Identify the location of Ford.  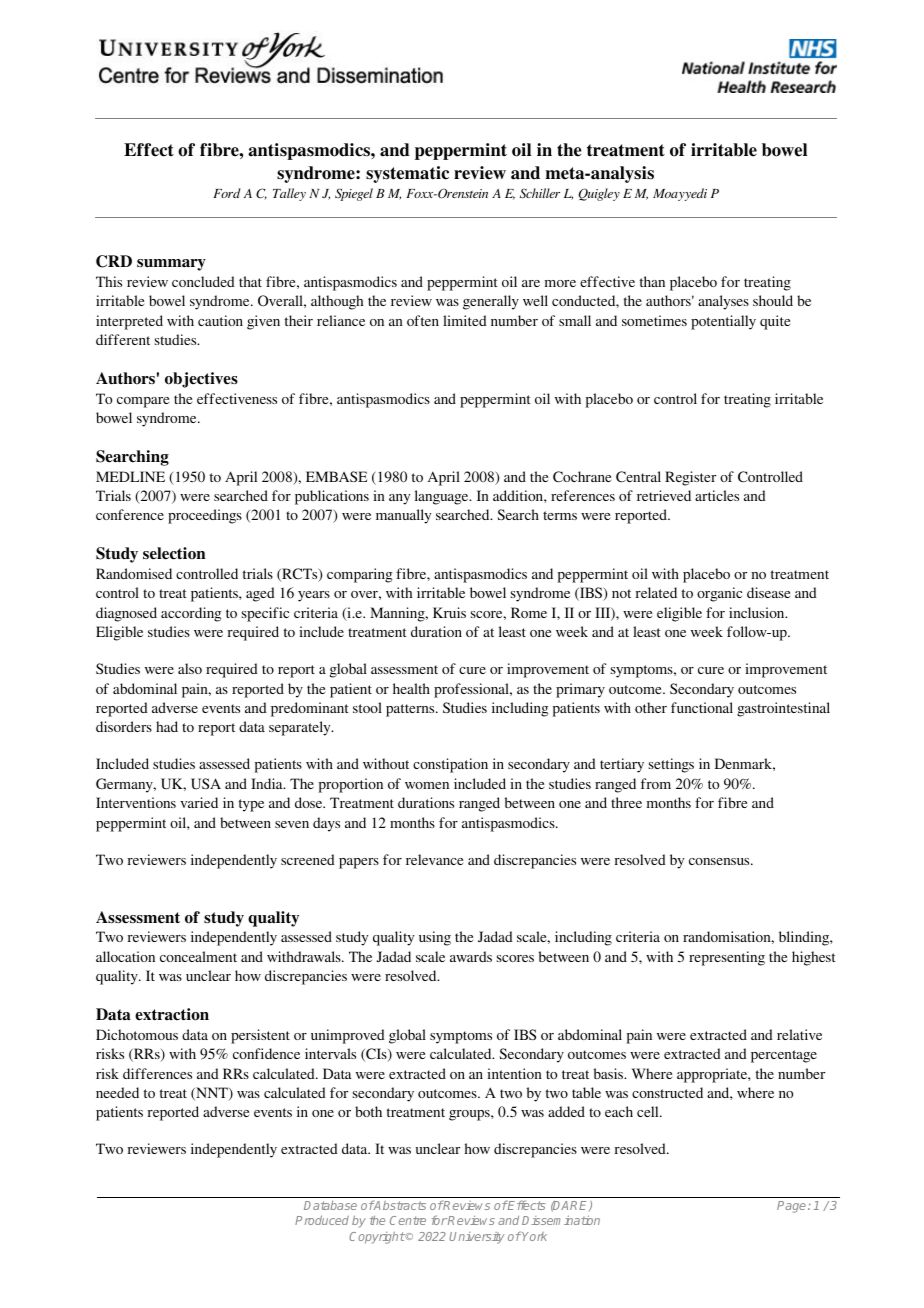
(226, 193).
